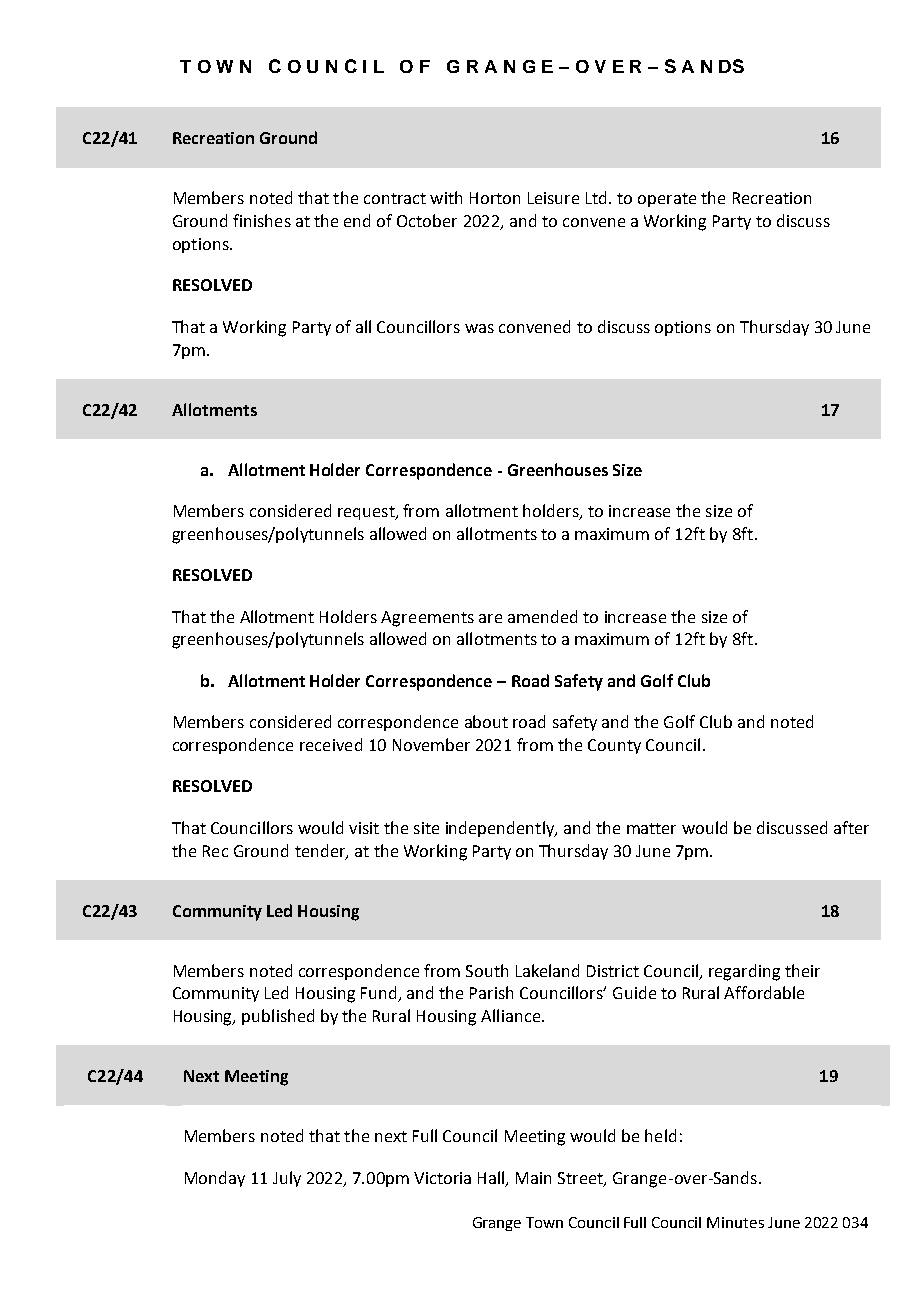  What do you see at coordinates (287, 1179) in the screenshot?
I see `July` at bounding box center [287, 1179].
